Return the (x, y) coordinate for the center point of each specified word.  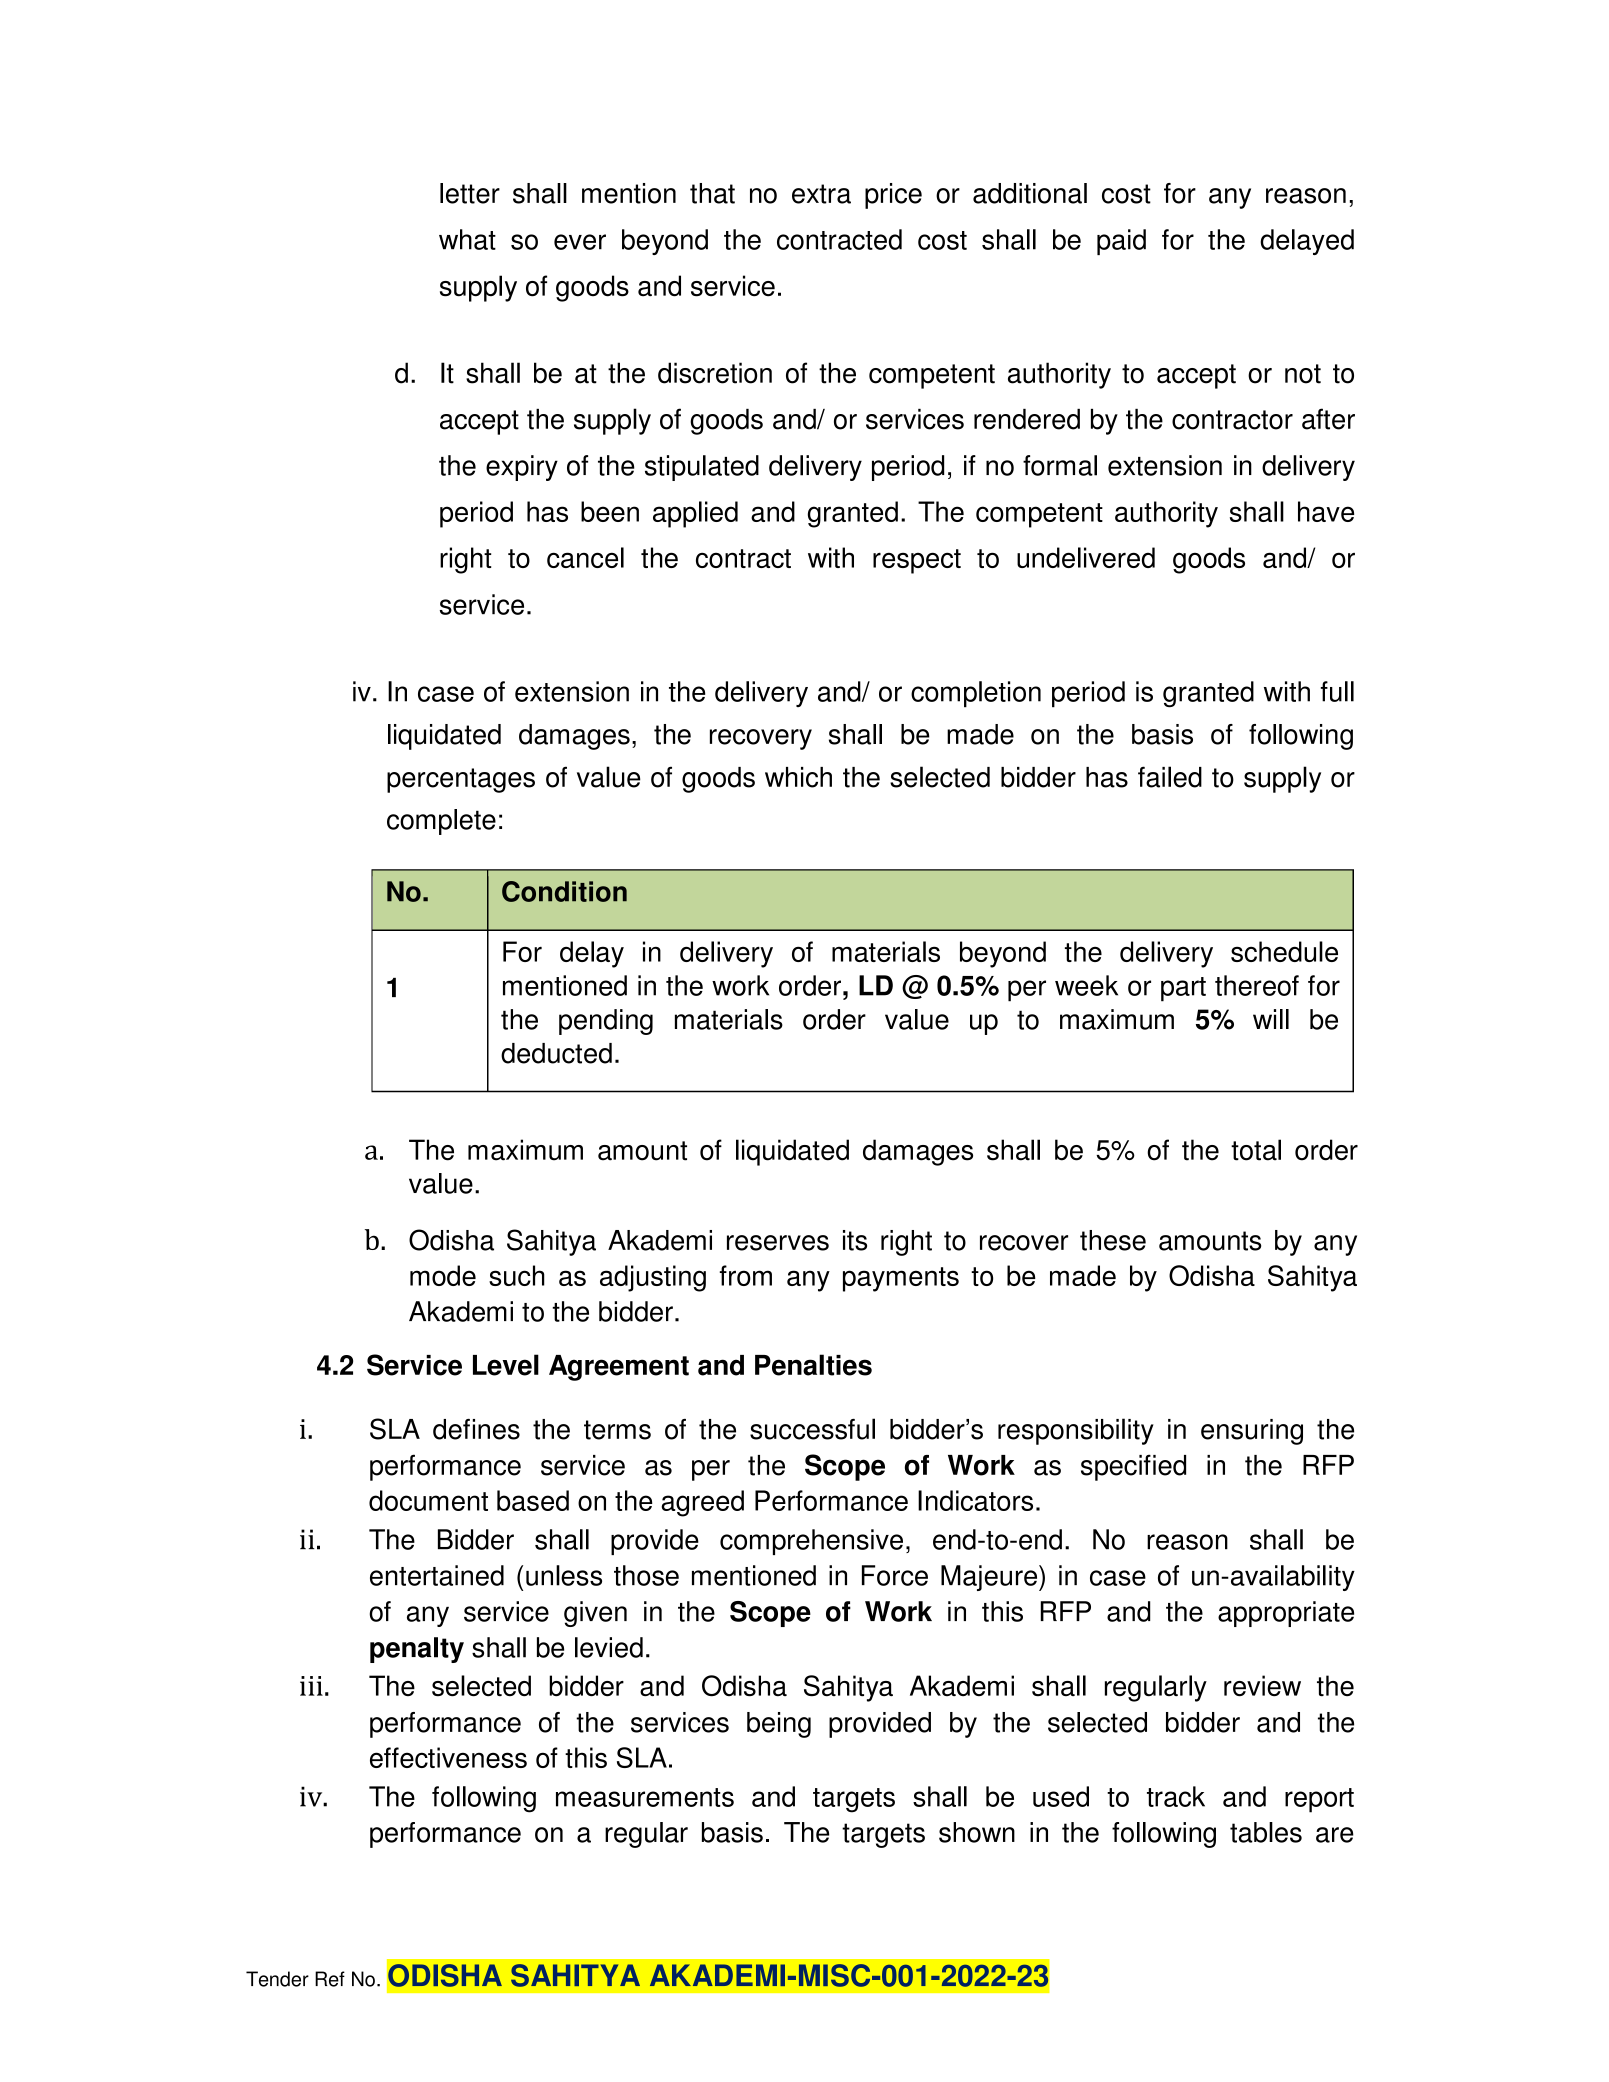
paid (1121, 242)
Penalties (813, 1365)
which (798, 777)
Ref (330, 1979)
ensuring (1252, 1432)
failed (1170, 777)
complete (441, 822)
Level (506, 1365)
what (467, 239)
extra (821, 194)
